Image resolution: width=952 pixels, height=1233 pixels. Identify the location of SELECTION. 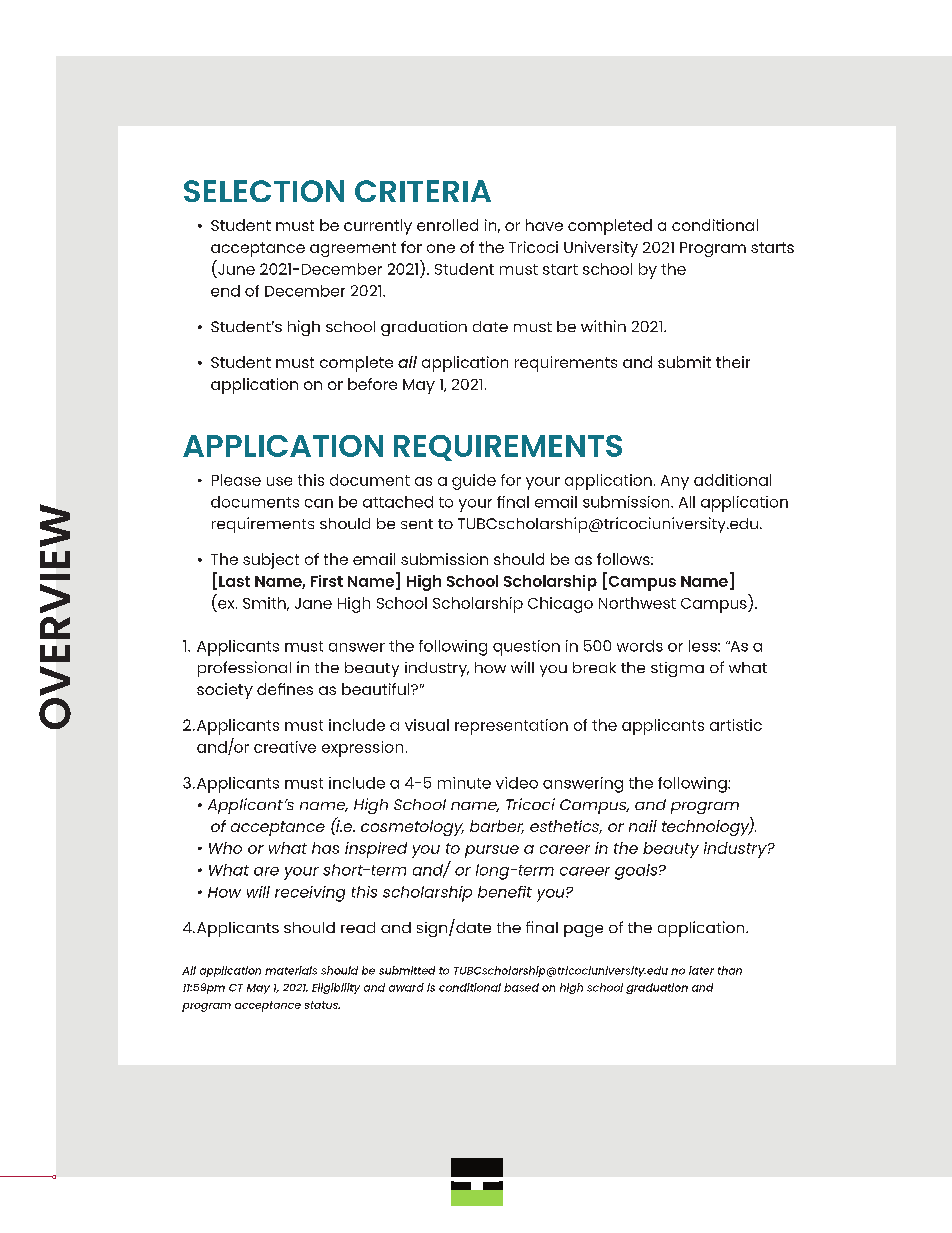
(264, 191).
